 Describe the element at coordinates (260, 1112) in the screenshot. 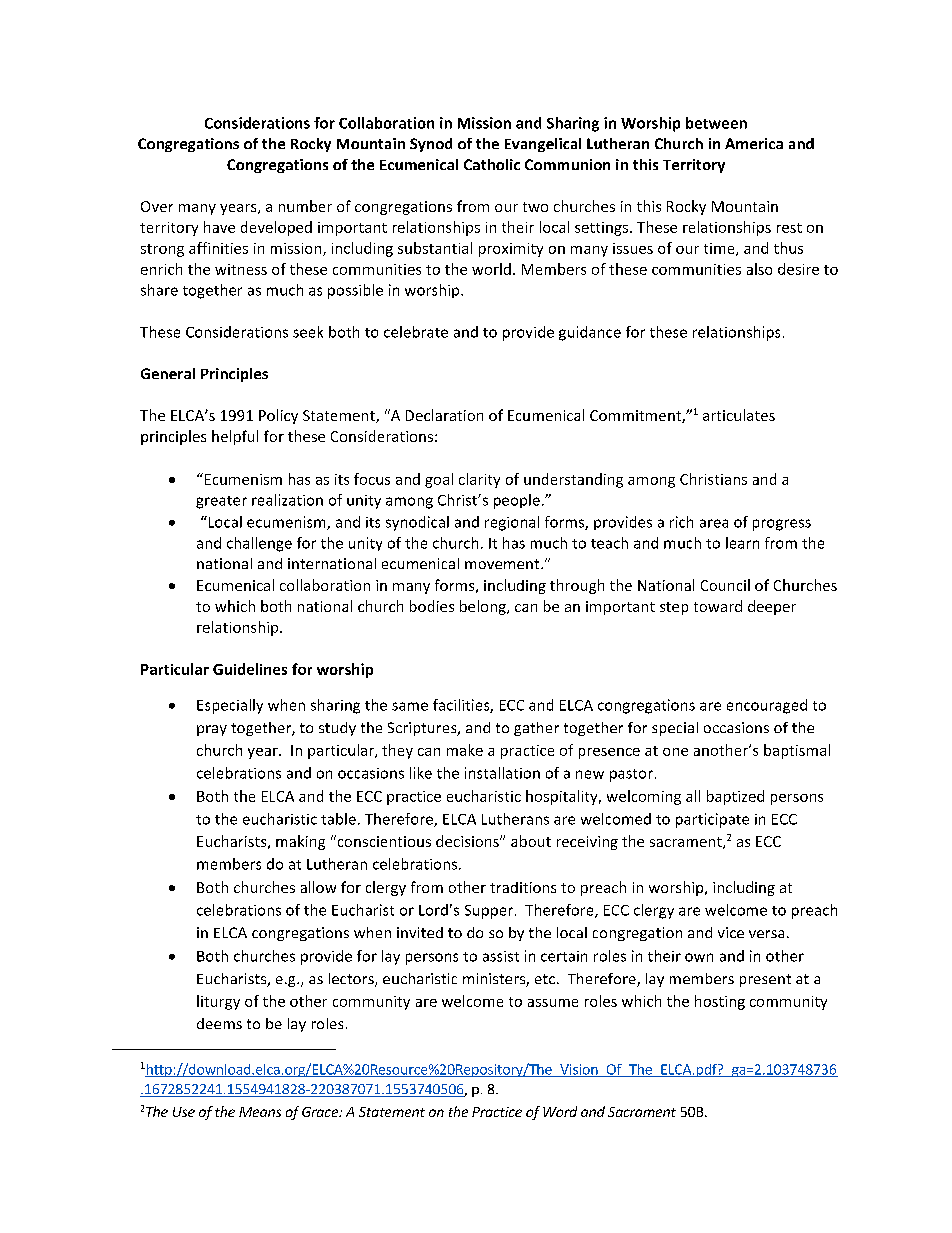

I see `Means` at that location.
